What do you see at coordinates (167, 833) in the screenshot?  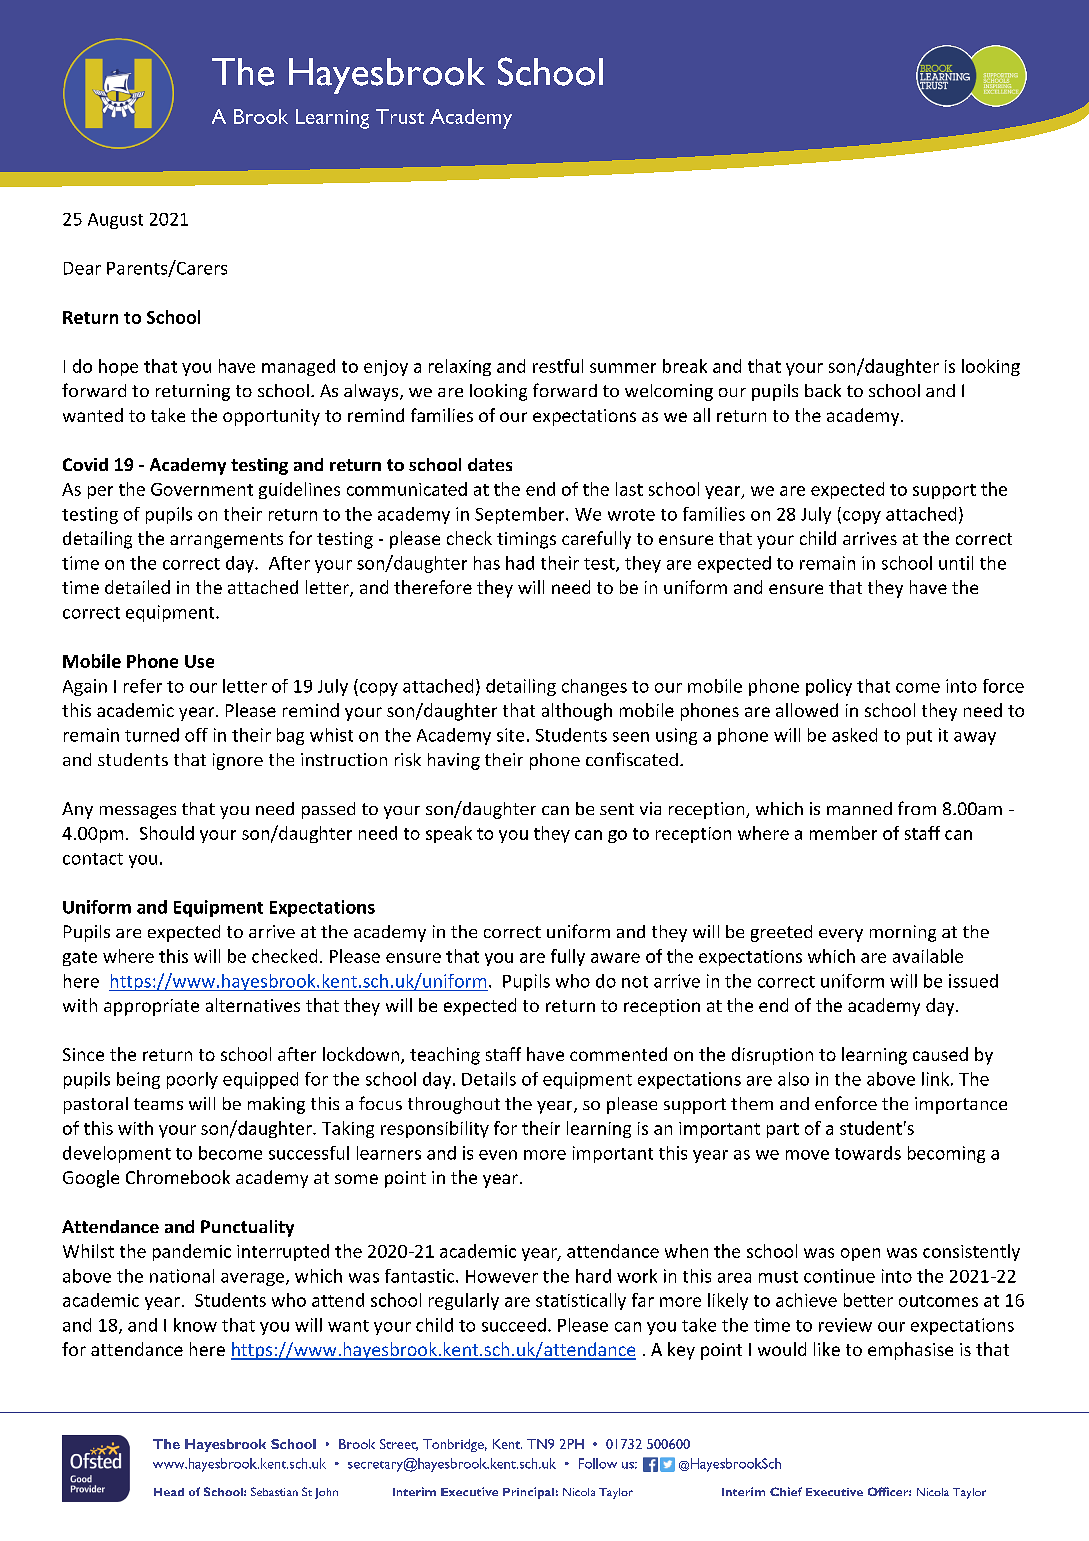 I see `Should` at bounding box center [167, 833].
